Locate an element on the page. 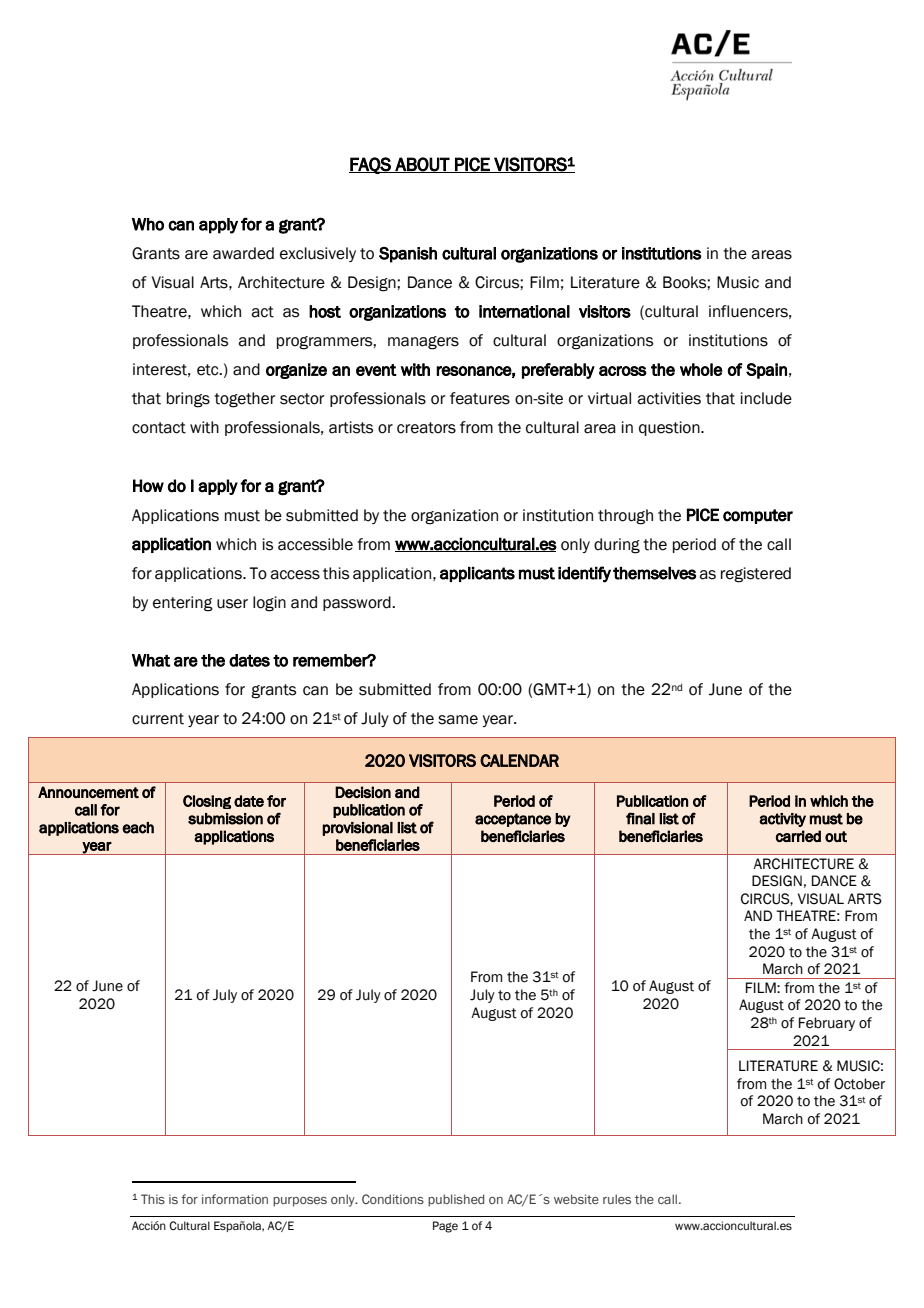  rules is located at coordinates (617, 1199).
